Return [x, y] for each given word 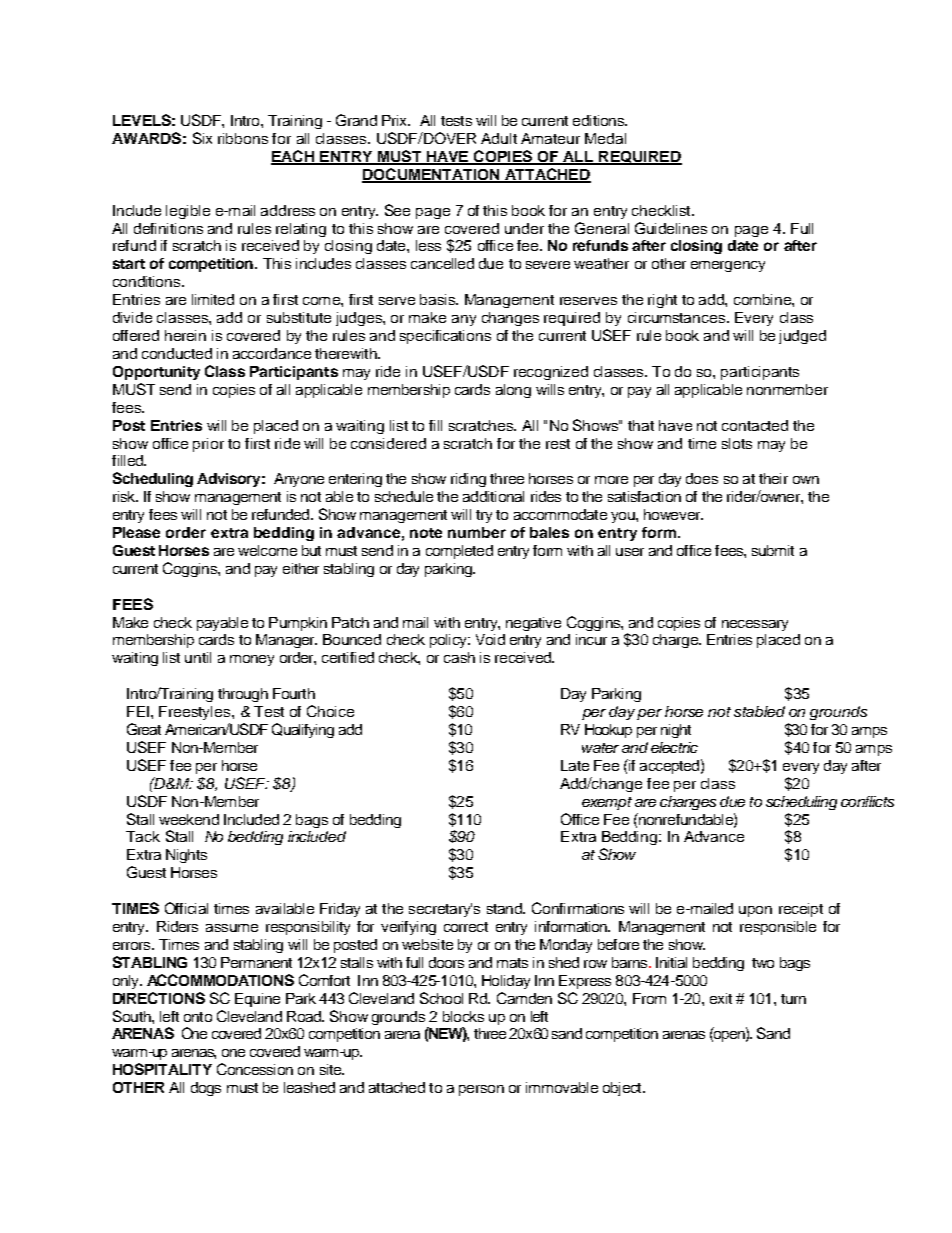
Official [186, 908]
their [773, 478]
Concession [255, 1069]
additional [493, 496]
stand [505, 908]
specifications [445, 337]
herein [185, 335]
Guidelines [671, 228]
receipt [801, 910]
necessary [755, 625]
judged [802, 337]
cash [459, 657]
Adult [499, 138]
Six [202, 138]
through [243, 695]
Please [136, 532]
